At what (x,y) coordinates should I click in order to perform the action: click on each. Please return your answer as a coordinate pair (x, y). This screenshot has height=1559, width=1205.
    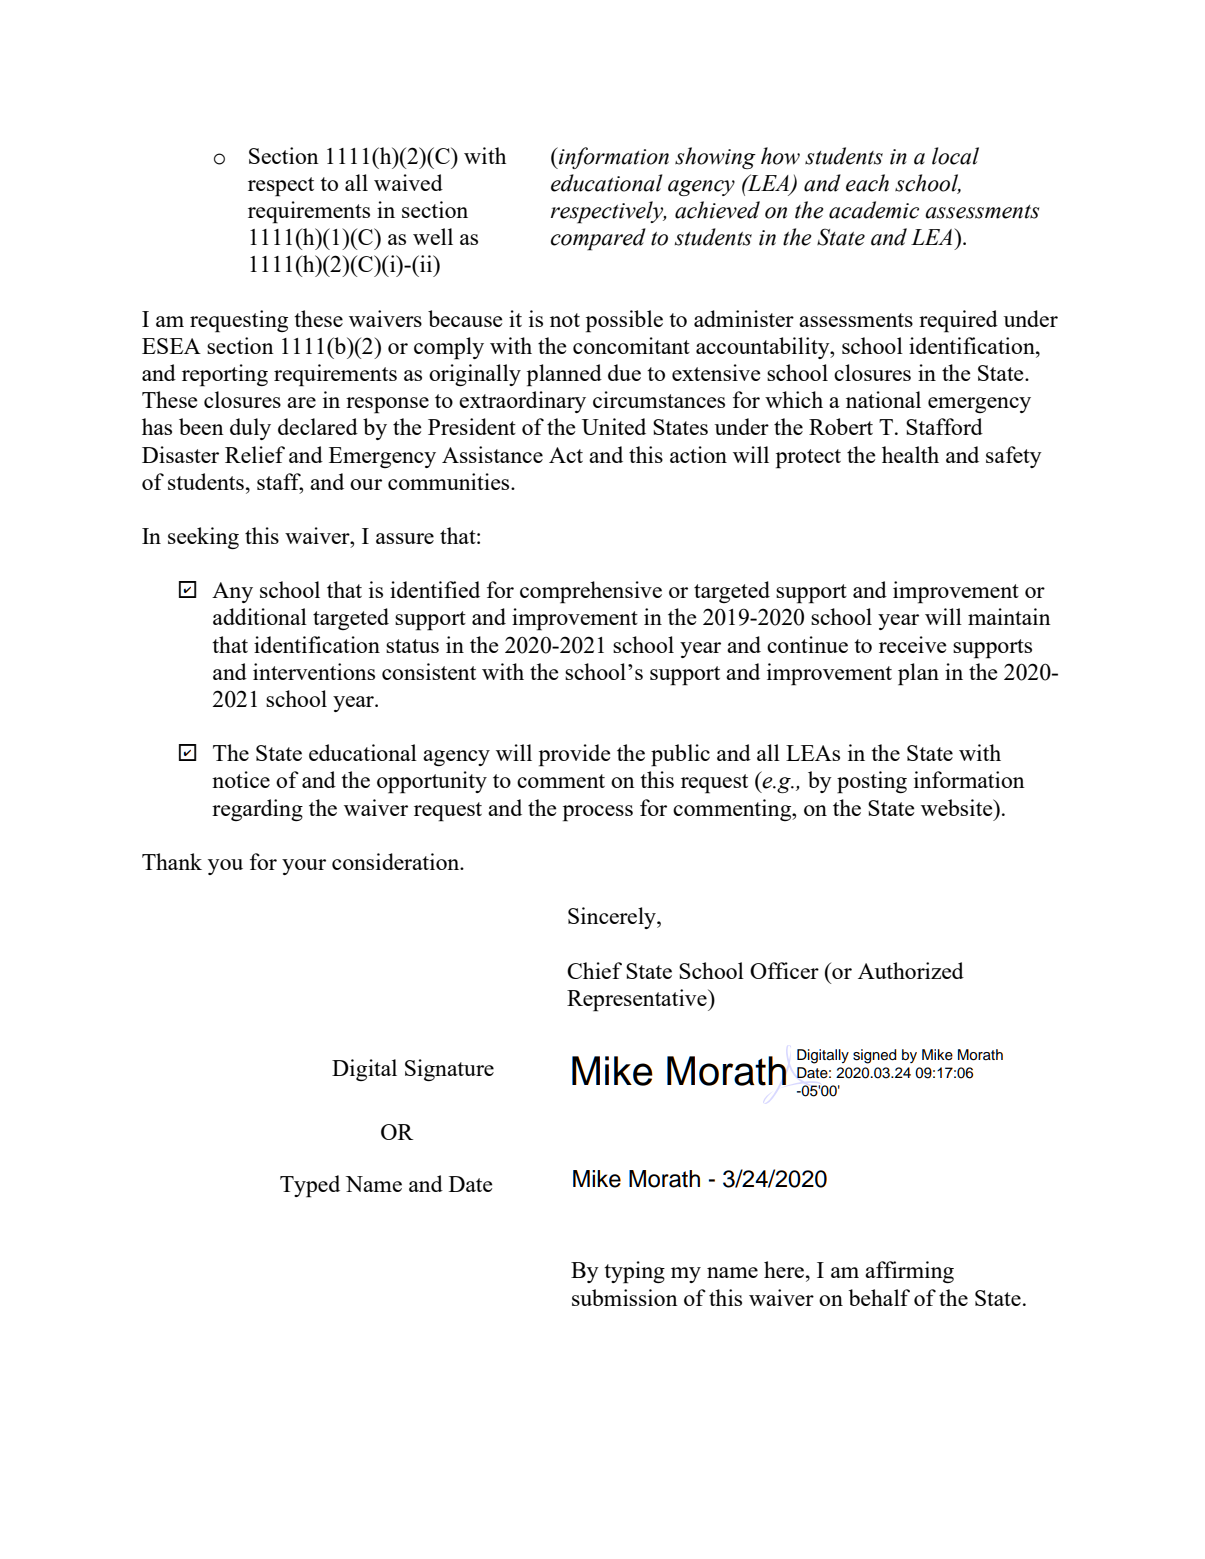
    Looking at the image, I should click on (867, 183).
